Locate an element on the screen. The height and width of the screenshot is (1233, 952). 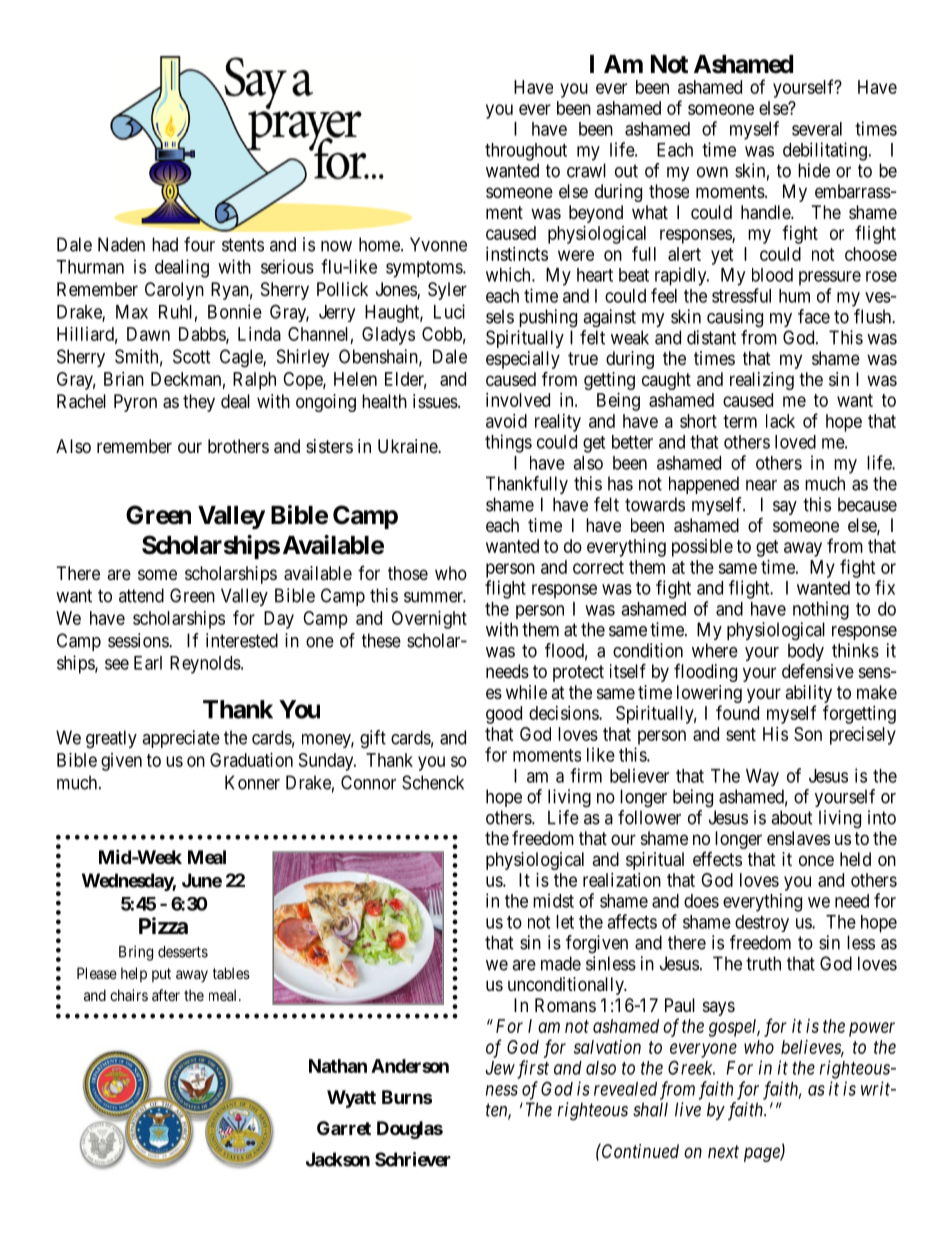
realizing is located at coordinates (762, 381).
